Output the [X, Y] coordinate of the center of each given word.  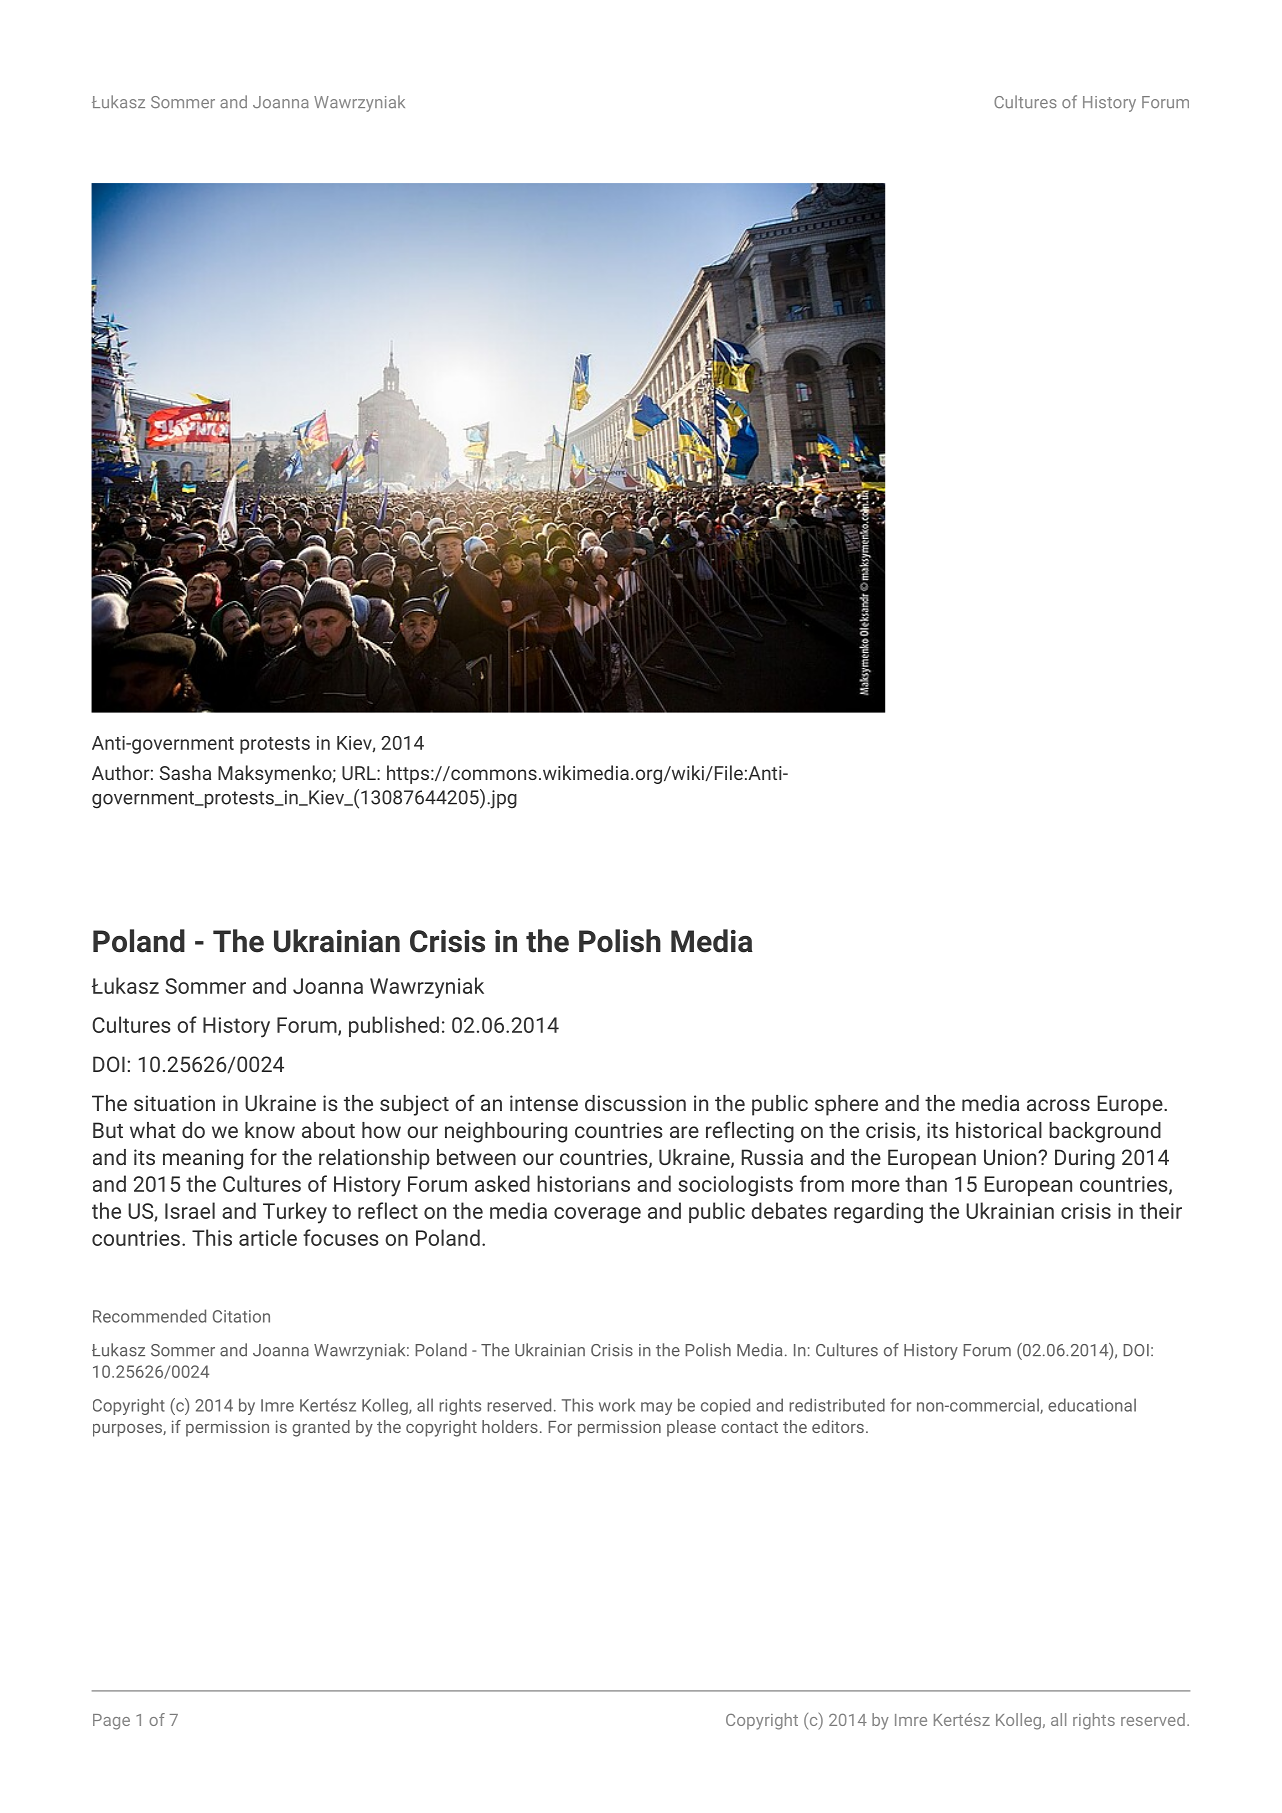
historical [999, 1130]
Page [111, 1722]
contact [749, 1427]
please [691, 1428]
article [268, 1237]
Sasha [185, 772]
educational [1092, 1405]
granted [321, 1428]
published [394, 1026]
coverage [597, 1215]
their [1160, 1210]
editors [838, 1426]
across [1058, 1105]
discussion [635, 1103]
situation [174, 1103]
